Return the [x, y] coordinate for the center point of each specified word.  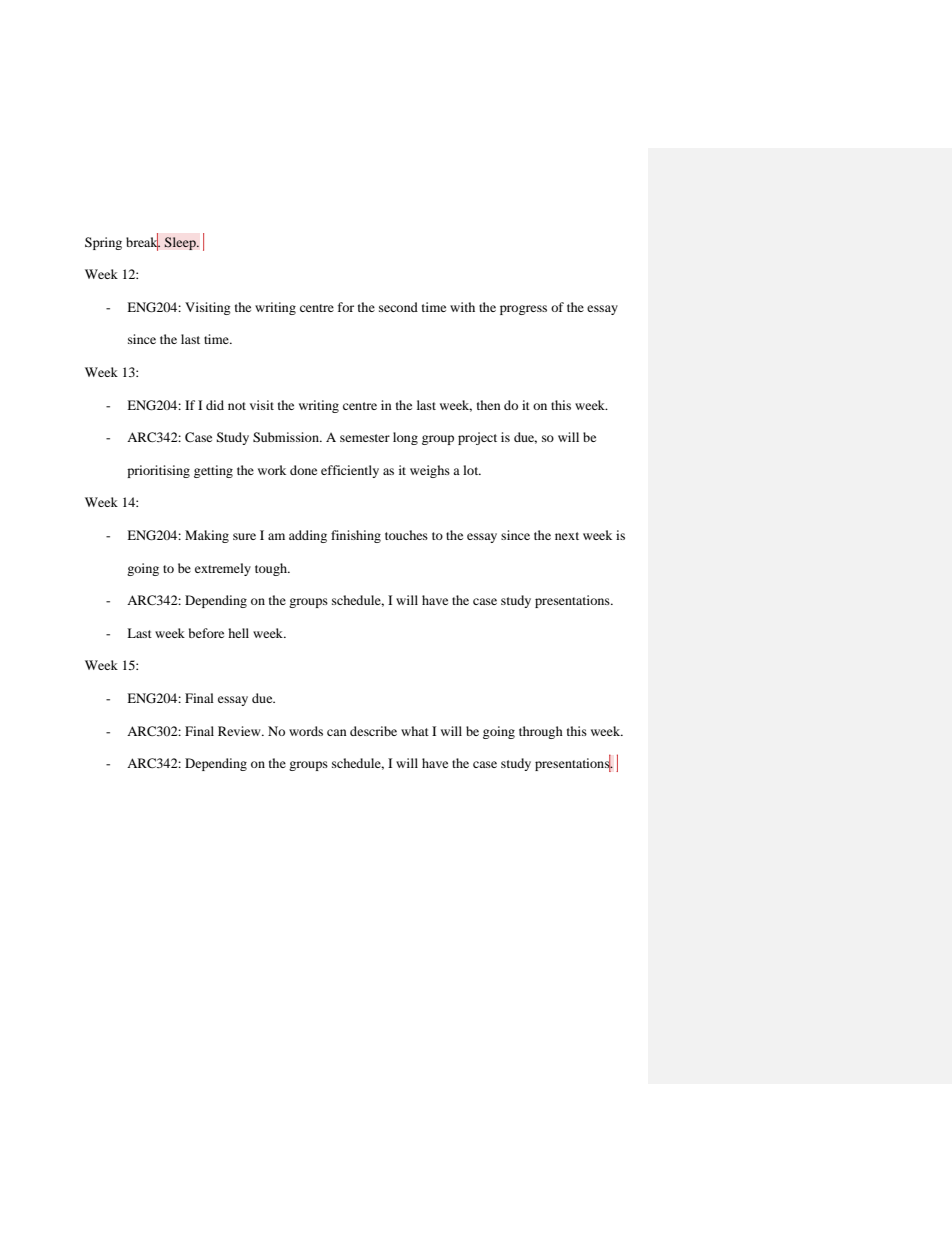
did [215, 405]
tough [272, 569]
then [489, 405]
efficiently [350, 471]
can [337, 732]
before [206, 633]
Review [240, 731]
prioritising [158, 471]
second [398, 307]
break [143, 242]
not [237, 406]
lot [472, 470]
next [567, 536]
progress [523, 310]
